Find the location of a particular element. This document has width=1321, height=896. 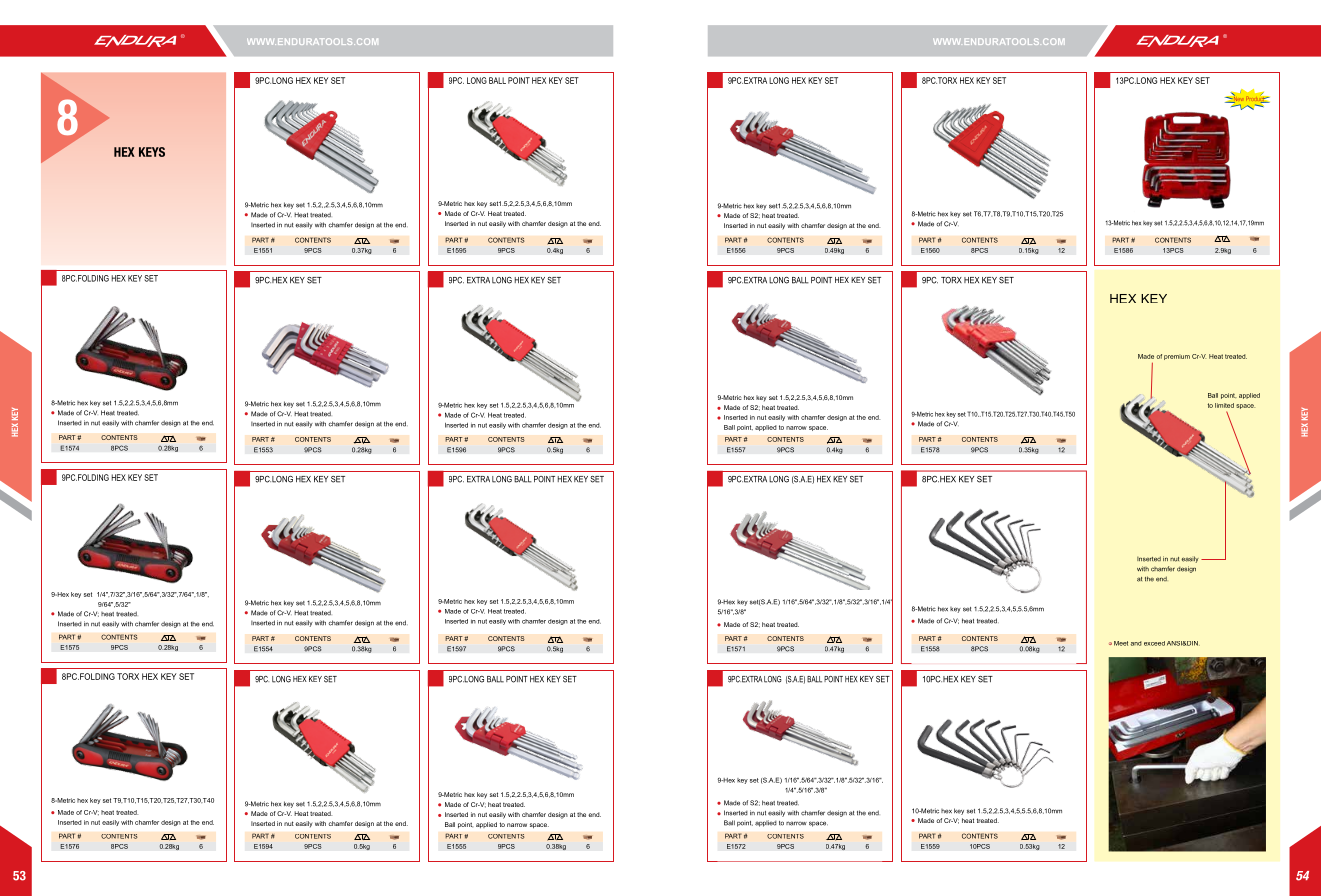

Meet is located at coordinates (1121, 643).
